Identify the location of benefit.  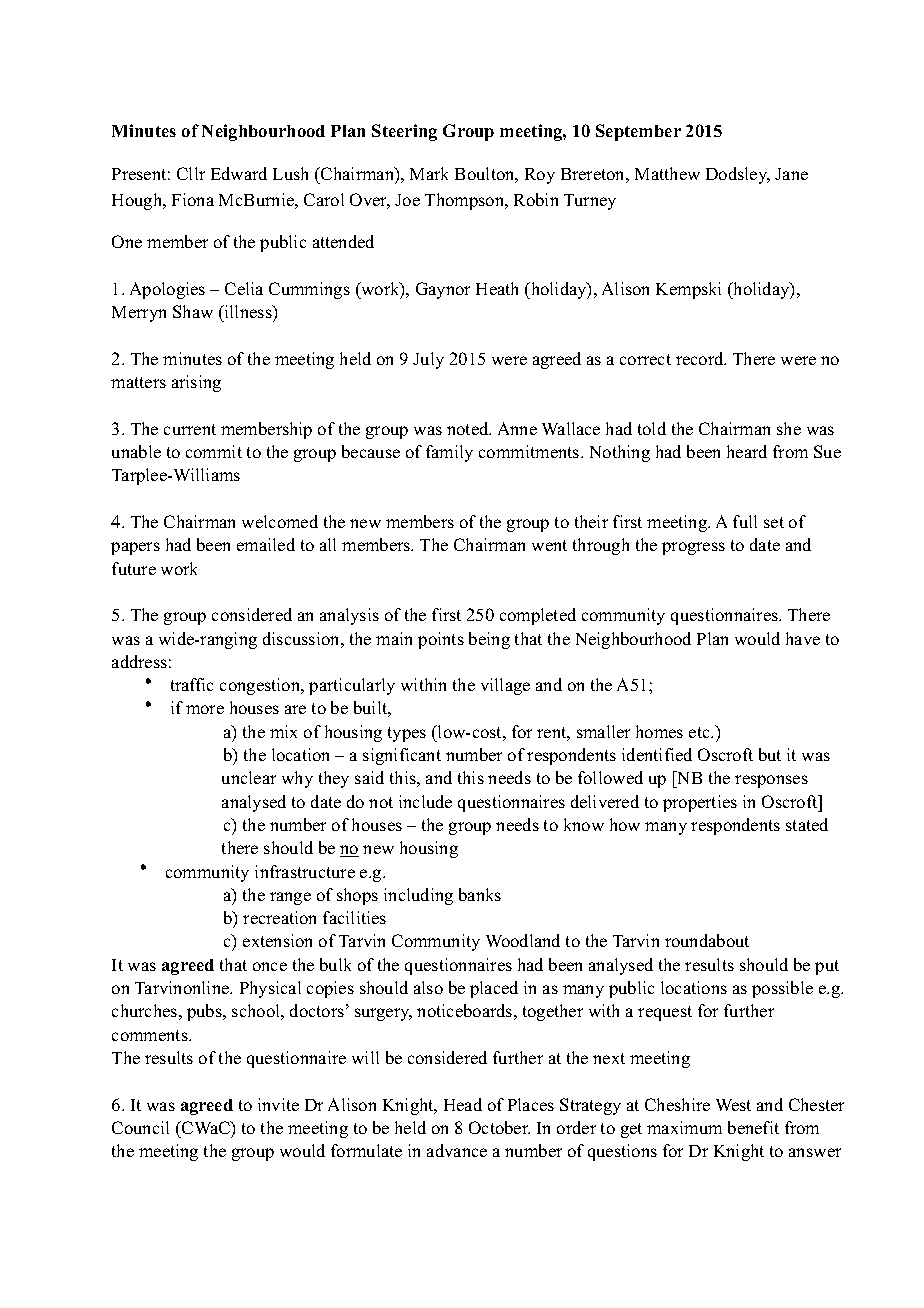
(753, 1127).
